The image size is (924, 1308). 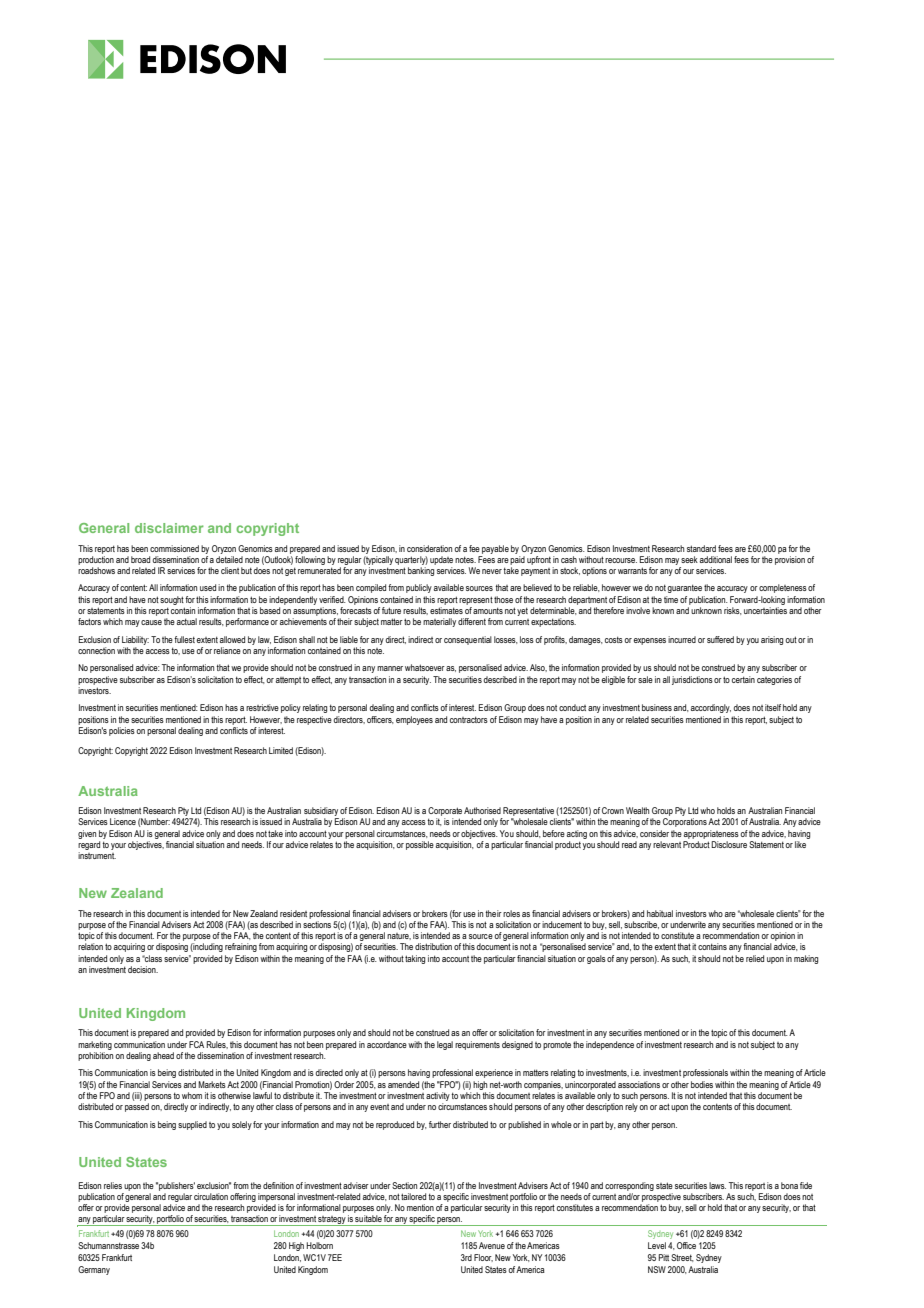 I want to click on habitual, so click(x=660, y=913).
